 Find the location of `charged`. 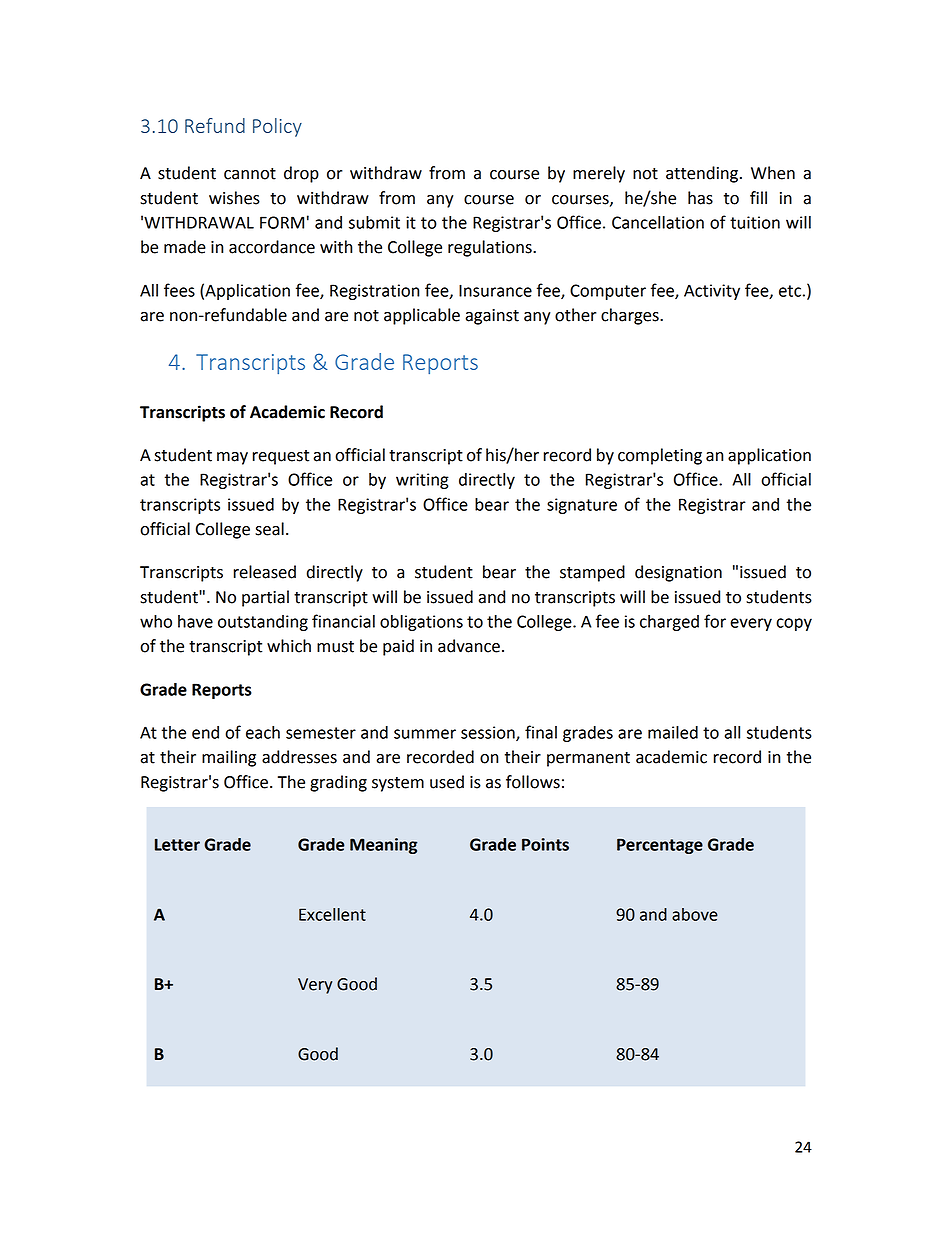

charged is located at coordinates (669, 623).
